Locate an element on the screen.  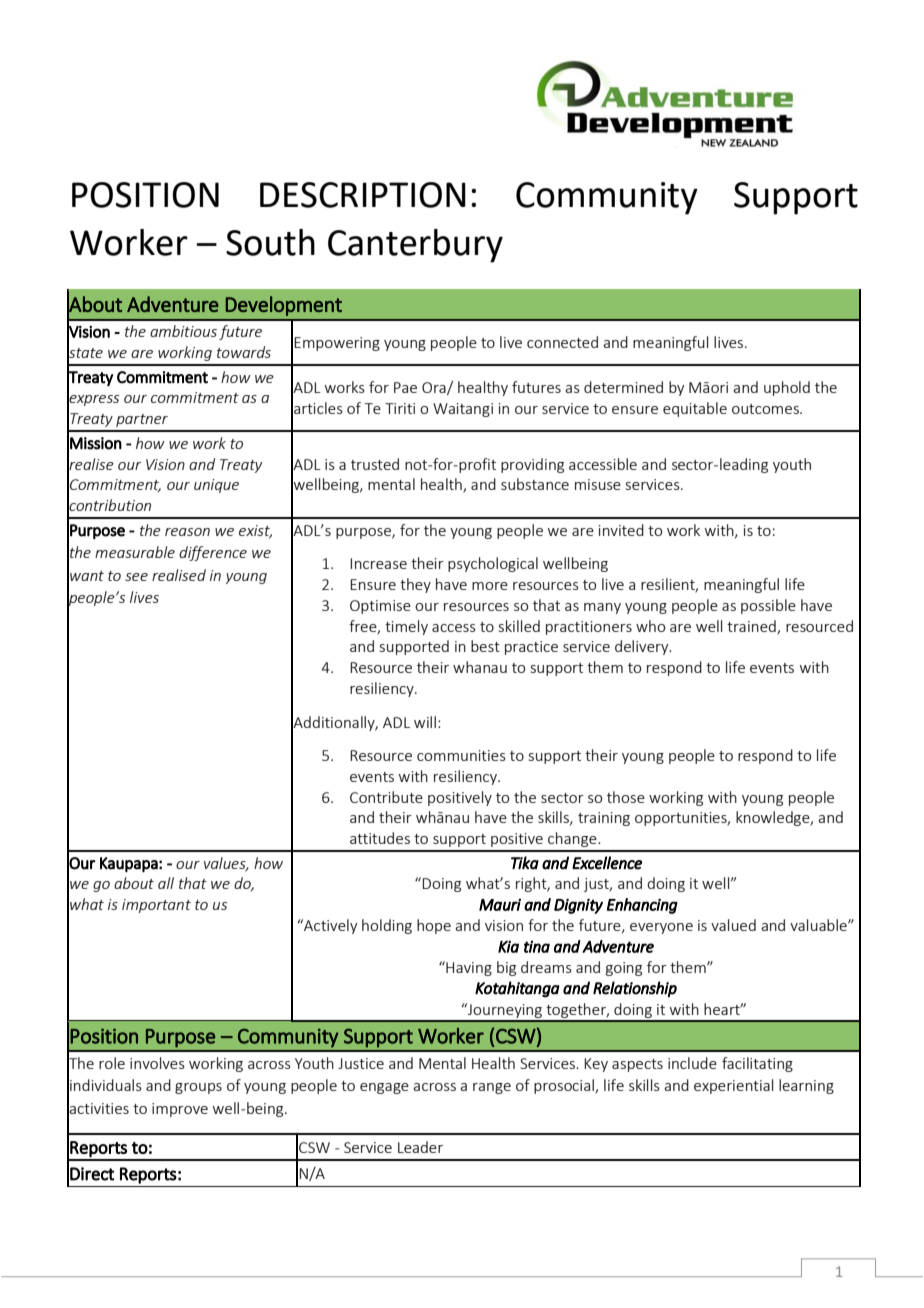
trained is located at coordinates (752, 627).
